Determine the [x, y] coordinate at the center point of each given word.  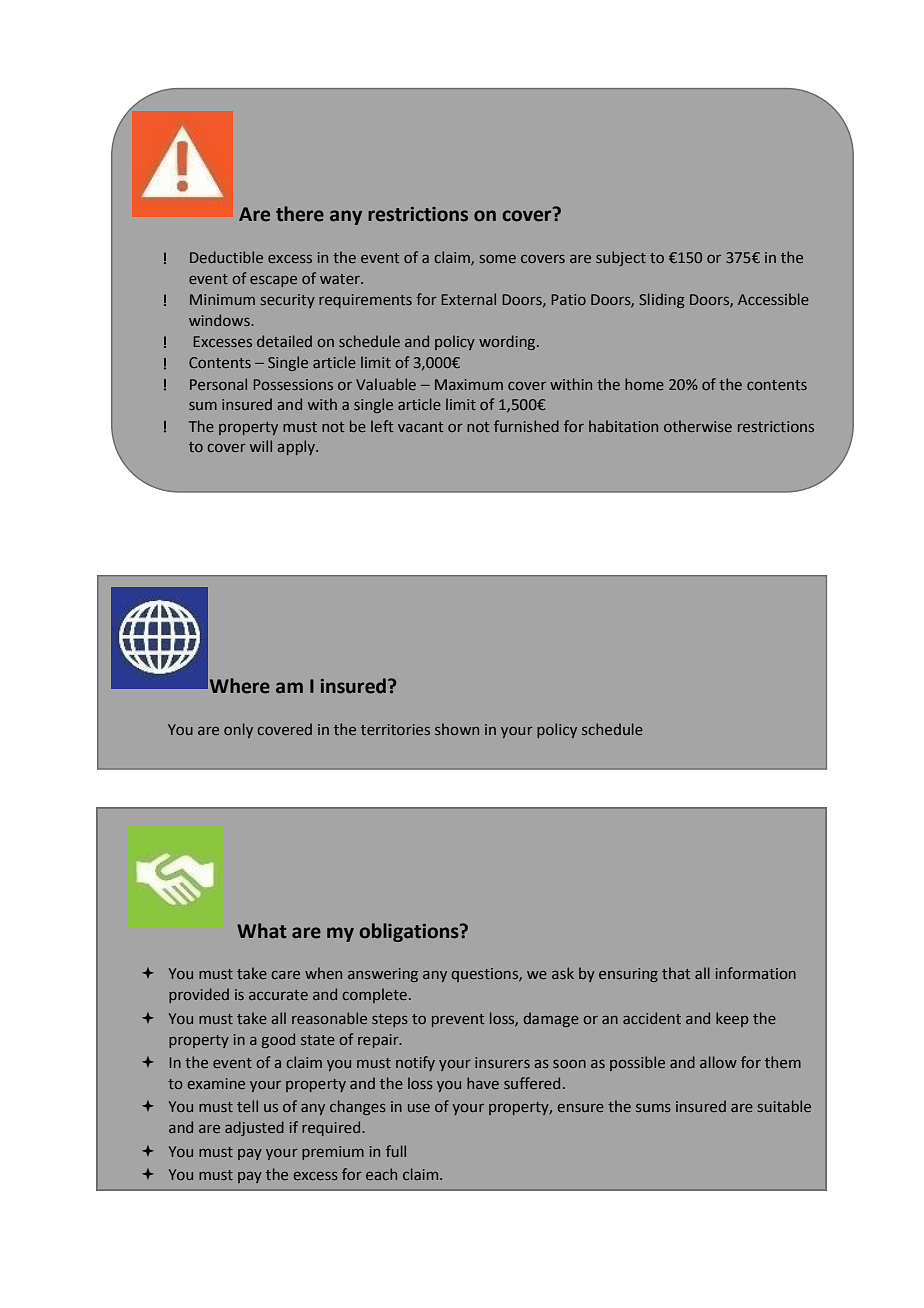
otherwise [698, 426]
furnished [526, 426]
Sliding [661, 300]
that [676, 973]
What [262, 931]
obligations [410, 932]
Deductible [226, 257]
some [498, 259]
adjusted [254, 1128]
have [483, 1083]
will [261, 446]
